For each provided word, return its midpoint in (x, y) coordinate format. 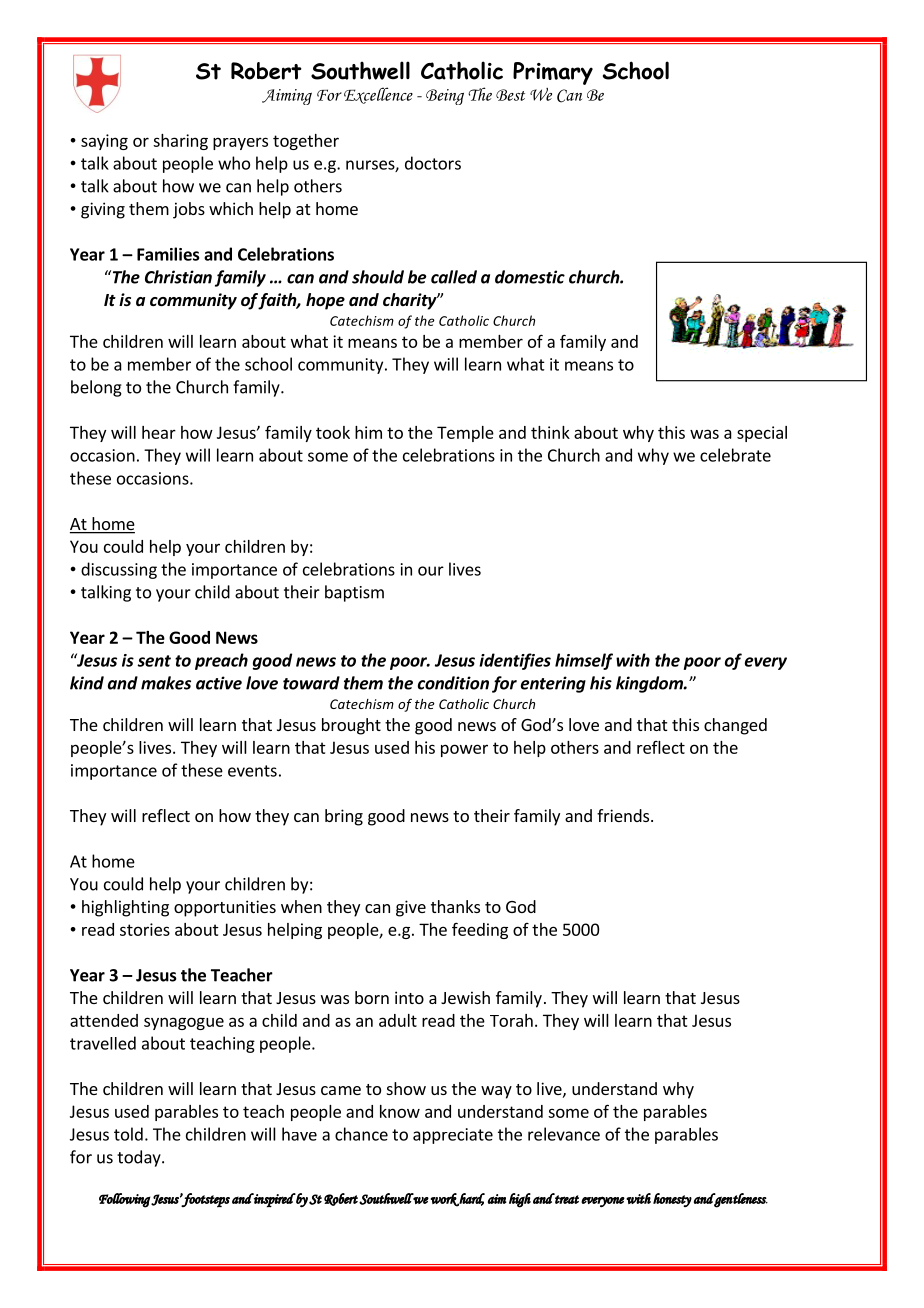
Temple (465, 434)
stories (145, 929)
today (140, 1158)
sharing (180, 142)
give (411, 908)
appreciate (453, 1136)
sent (154, 661)
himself (584, 661)
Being (445, 97)
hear (159, 432)
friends (624, 815)
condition (453, 683)
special (762, 434)
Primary (553, 73)
